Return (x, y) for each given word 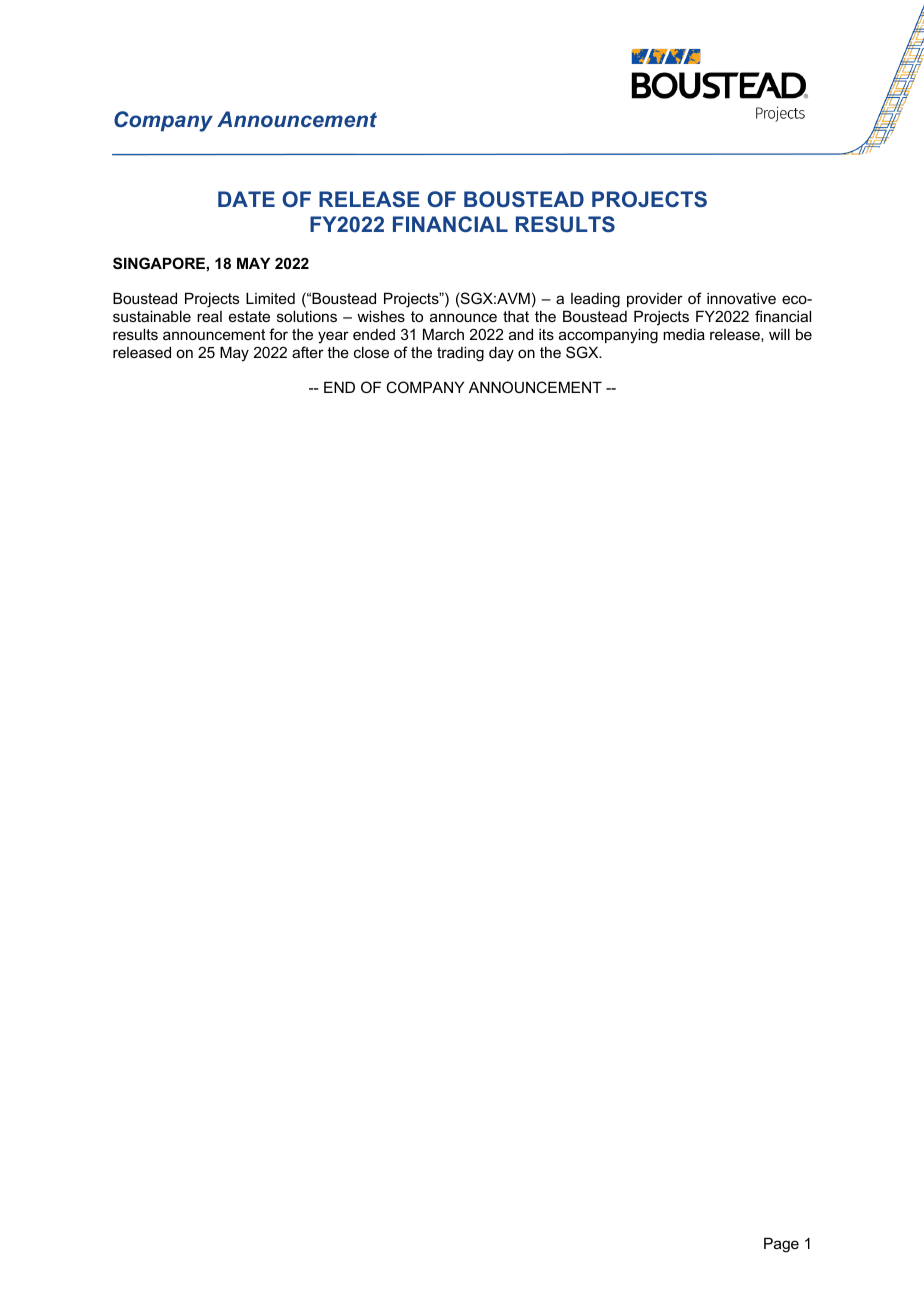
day (501, 354)
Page (781, 1245)
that (516, 316)
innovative (741, 298)
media (684, 334)
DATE (246, 199)
